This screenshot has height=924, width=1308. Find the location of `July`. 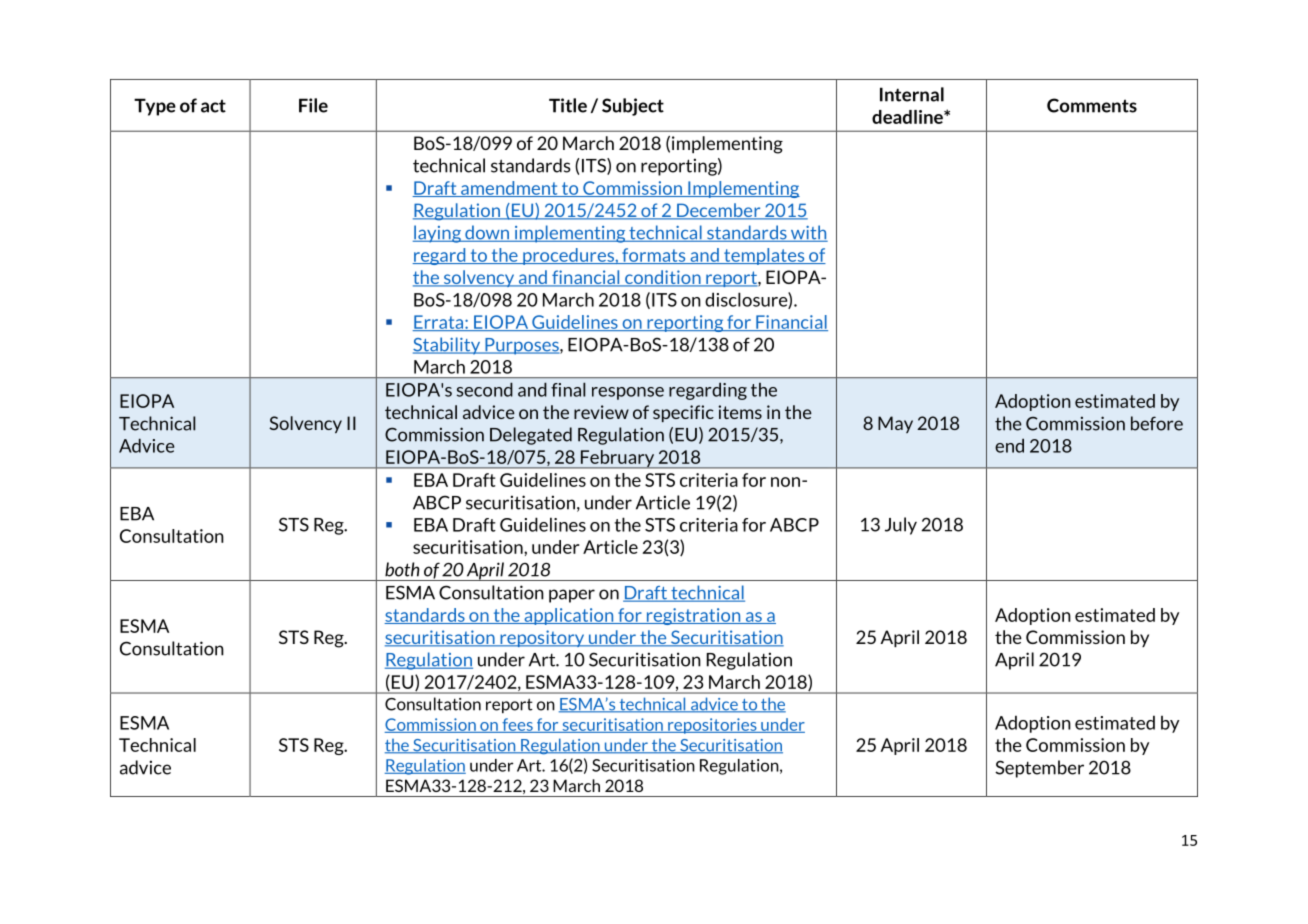

July is located at coordinates (901, 526).
